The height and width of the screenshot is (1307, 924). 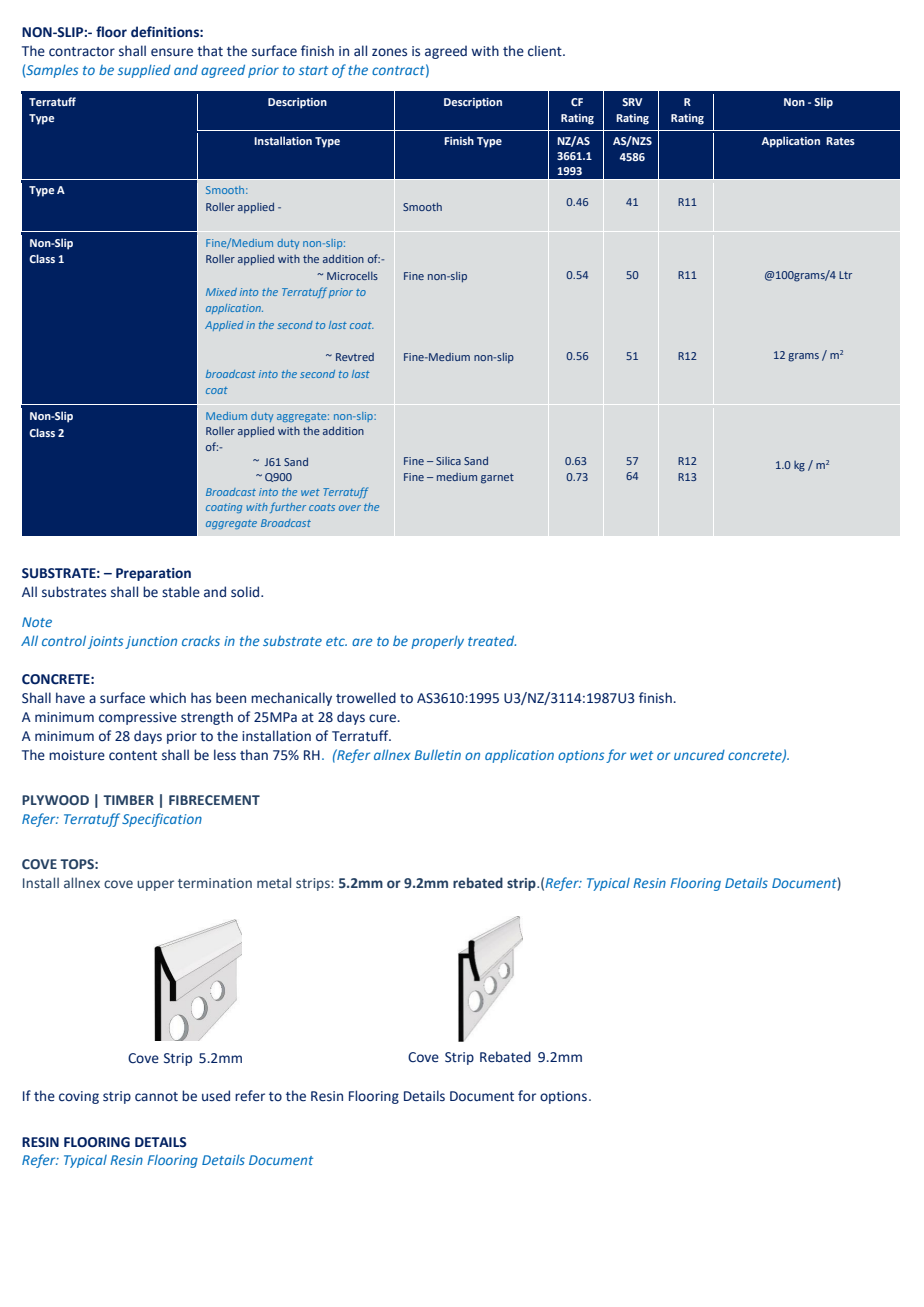 I want to click on used, so click(x=216, y=1096).
